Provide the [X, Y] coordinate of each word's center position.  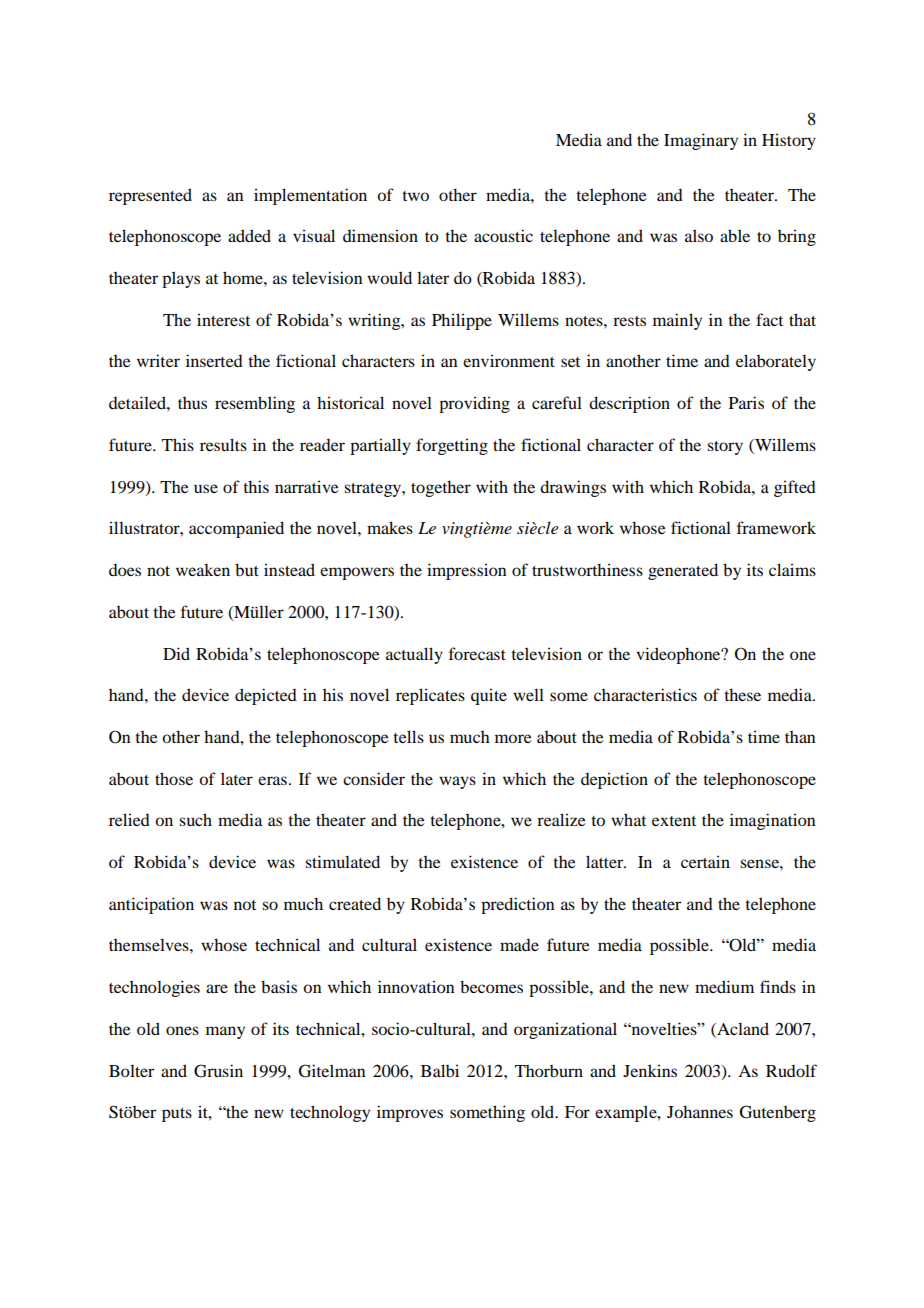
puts [177, 1115]
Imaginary [701, 141]
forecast [477, 653]
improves [410, 1113]
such [195, 819]
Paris [746, 402]
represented [150, 196]
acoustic [503, 235]
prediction [518, 905]
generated [683, 571]
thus [192, 403]
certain [705, 861]
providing [474, 404]
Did [176, 653]
